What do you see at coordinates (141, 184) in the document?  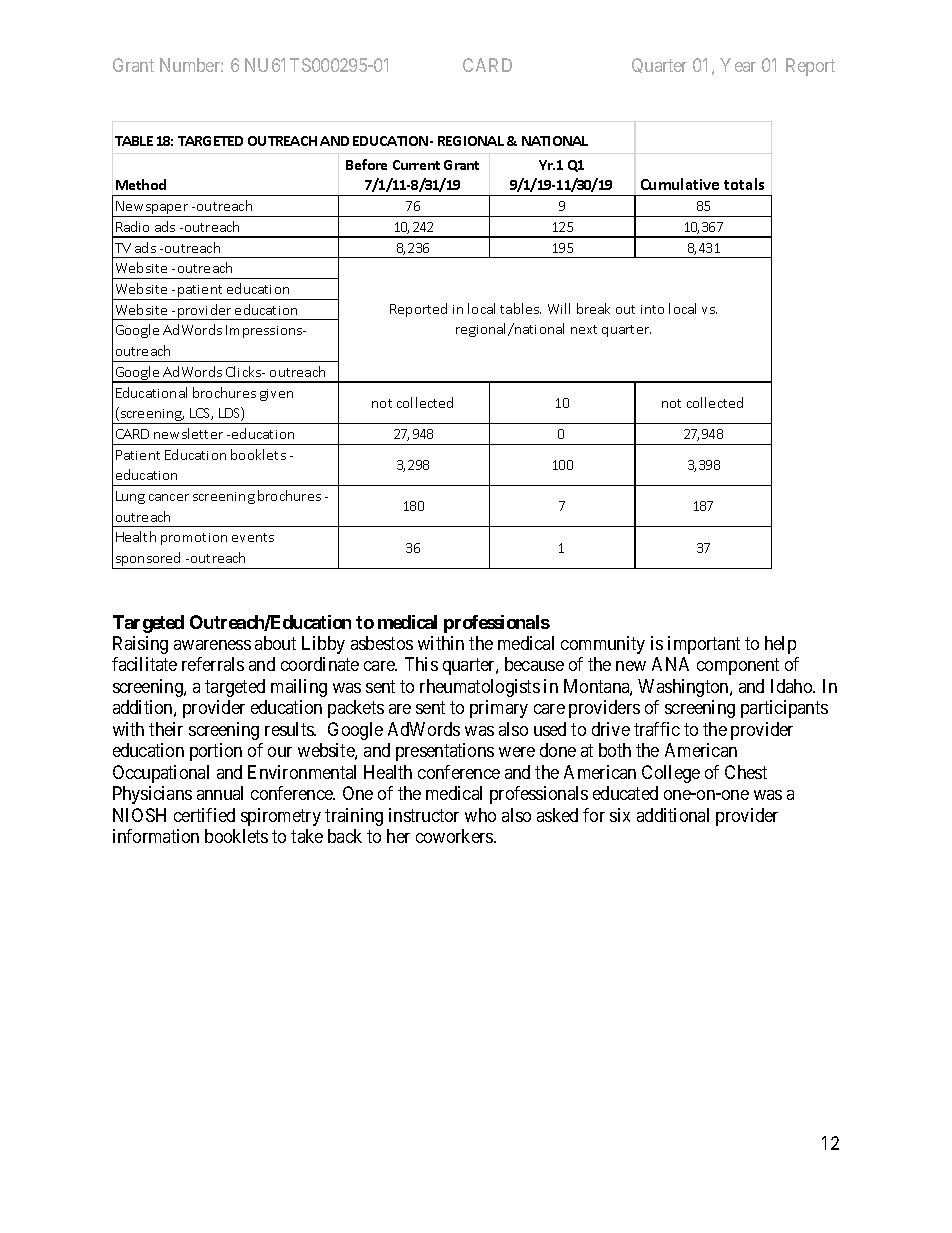 I see `Method` at bounding box center [141, 184].
